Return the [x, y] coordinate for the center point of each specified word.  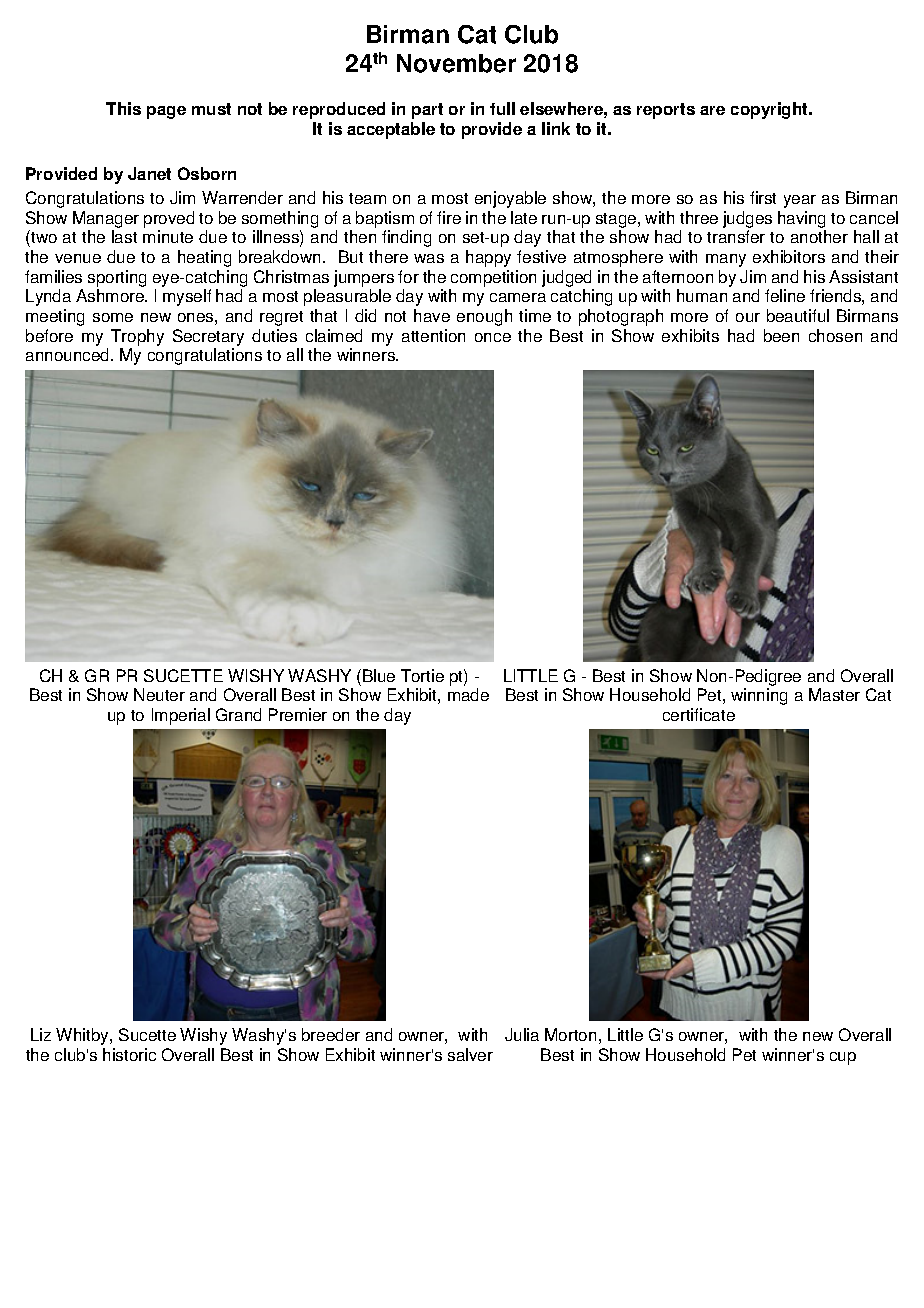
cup [843, 1058]
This [123, 108]
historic [129, 1054]
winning [759, 696]
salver [470, 1054]
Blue [379, 675]
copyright [770, 110]
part [427, 111]
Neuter [159, 694]
